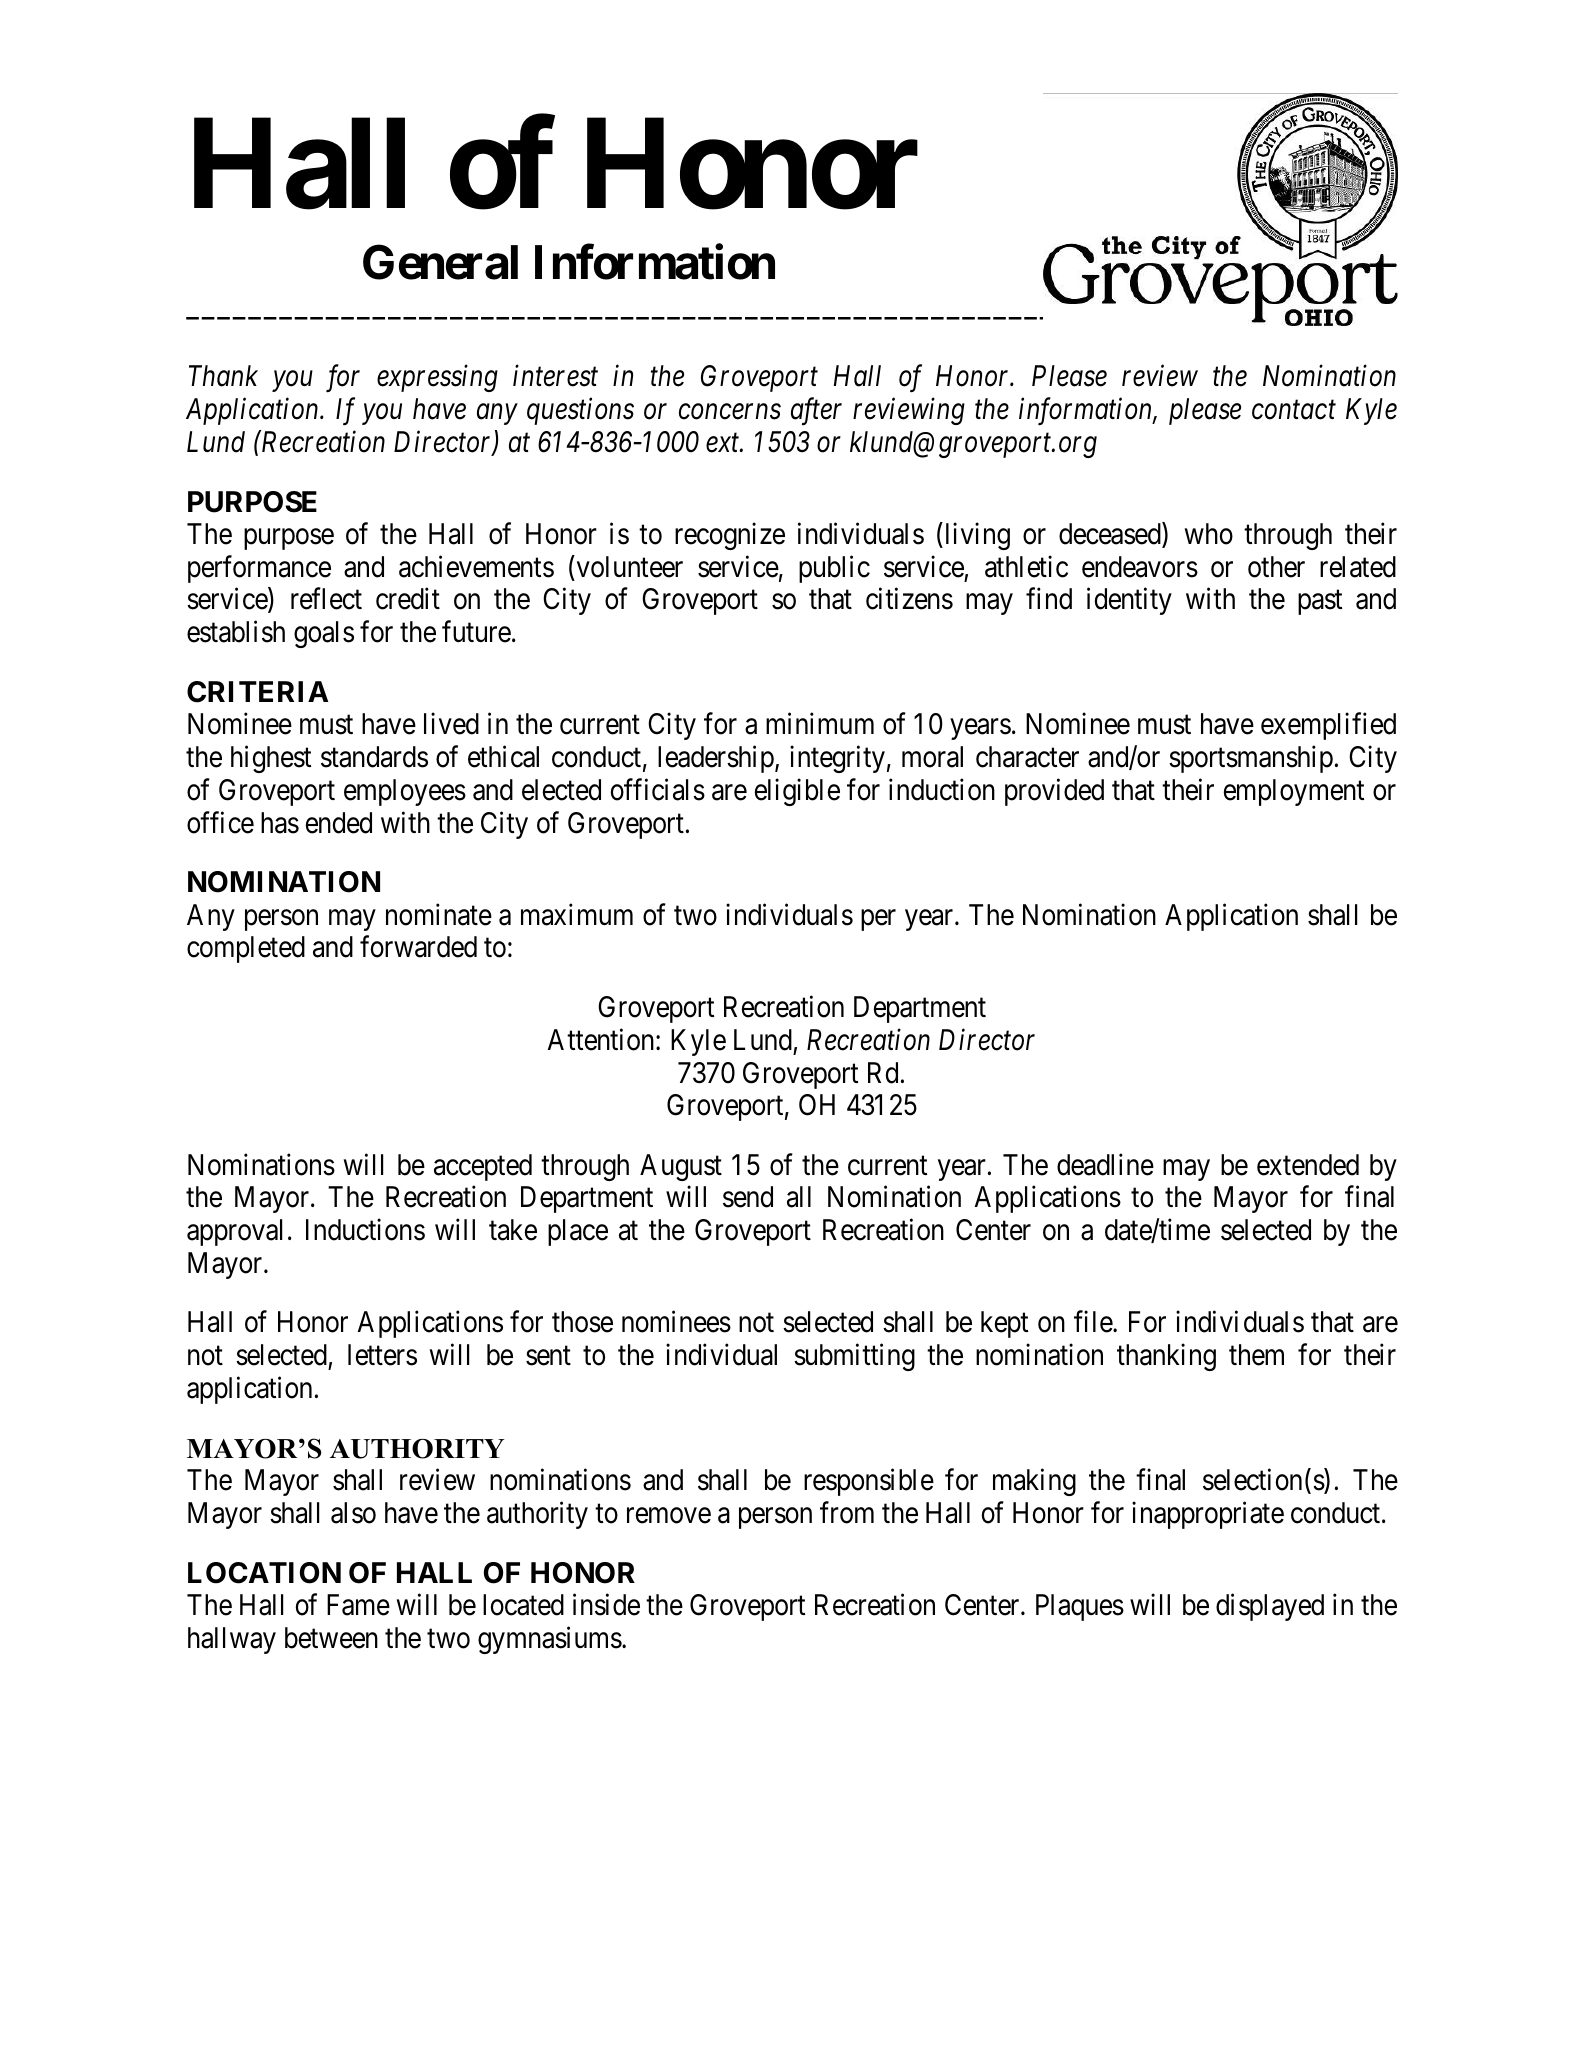 The height and width of the page is (2049, 1583). Describe the element at coordinates (326, 599) in the page. I see `reflect` at that location.
